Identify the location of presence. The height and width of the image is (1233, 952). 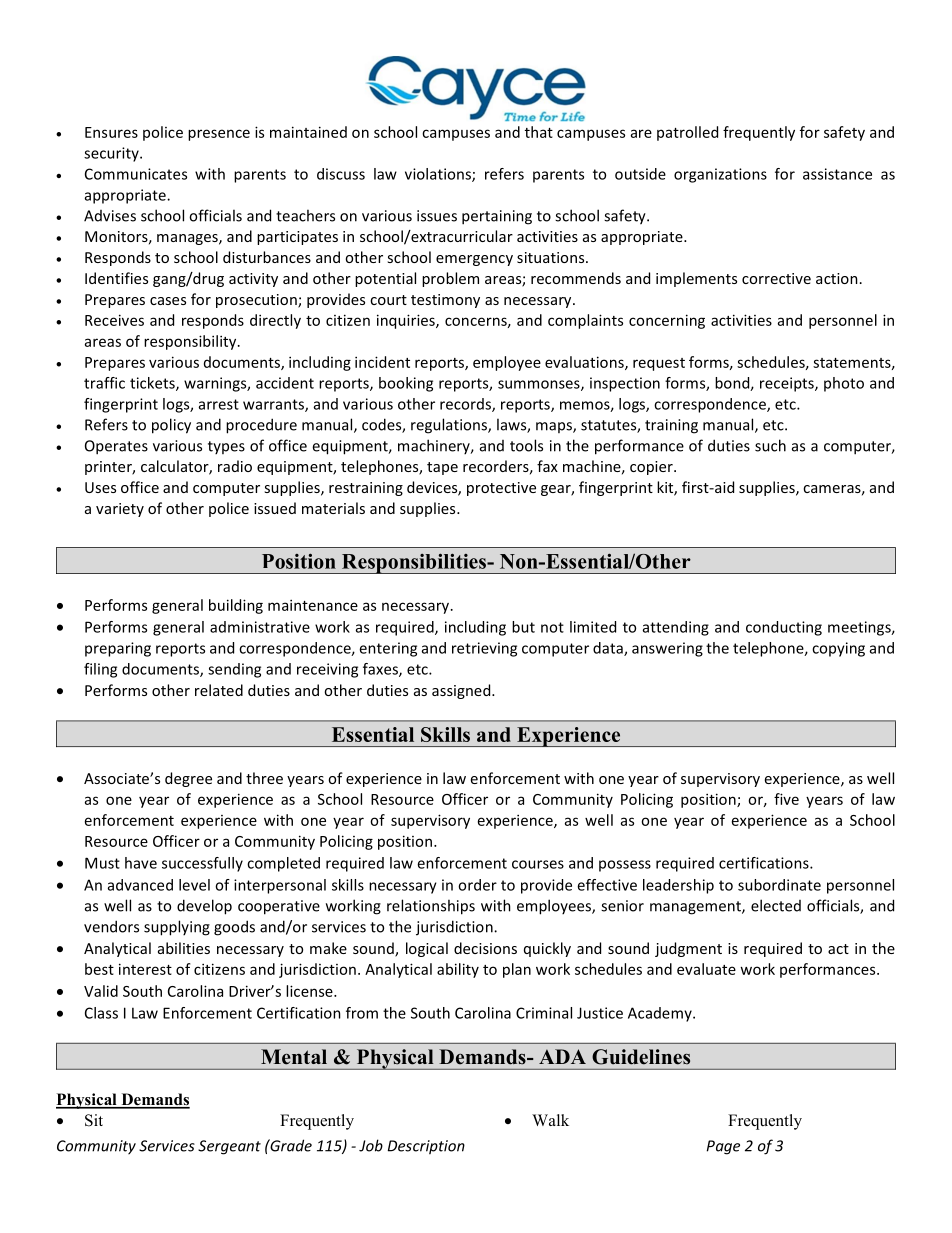
(219, 135).
